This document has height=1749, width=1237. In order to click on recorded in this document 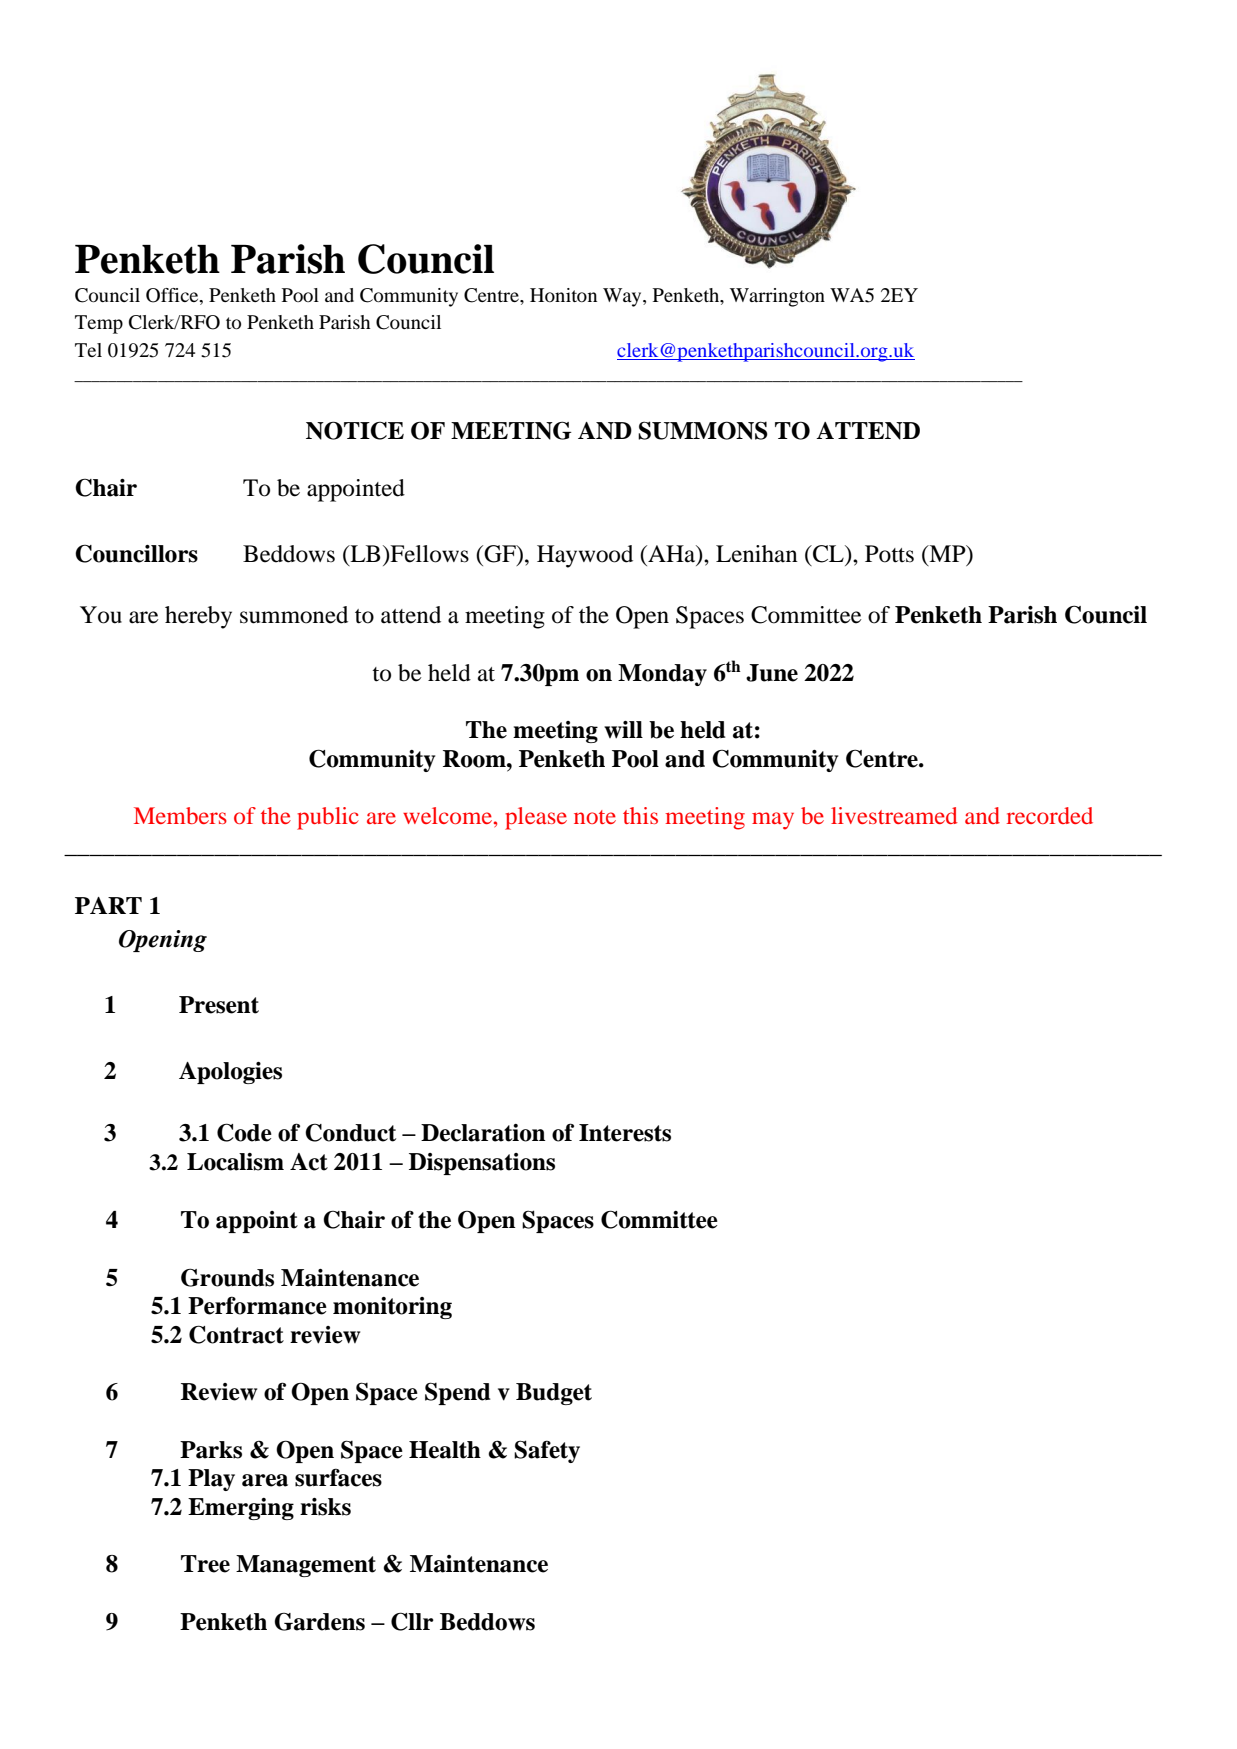, I will do `click(1050, 815)`.
